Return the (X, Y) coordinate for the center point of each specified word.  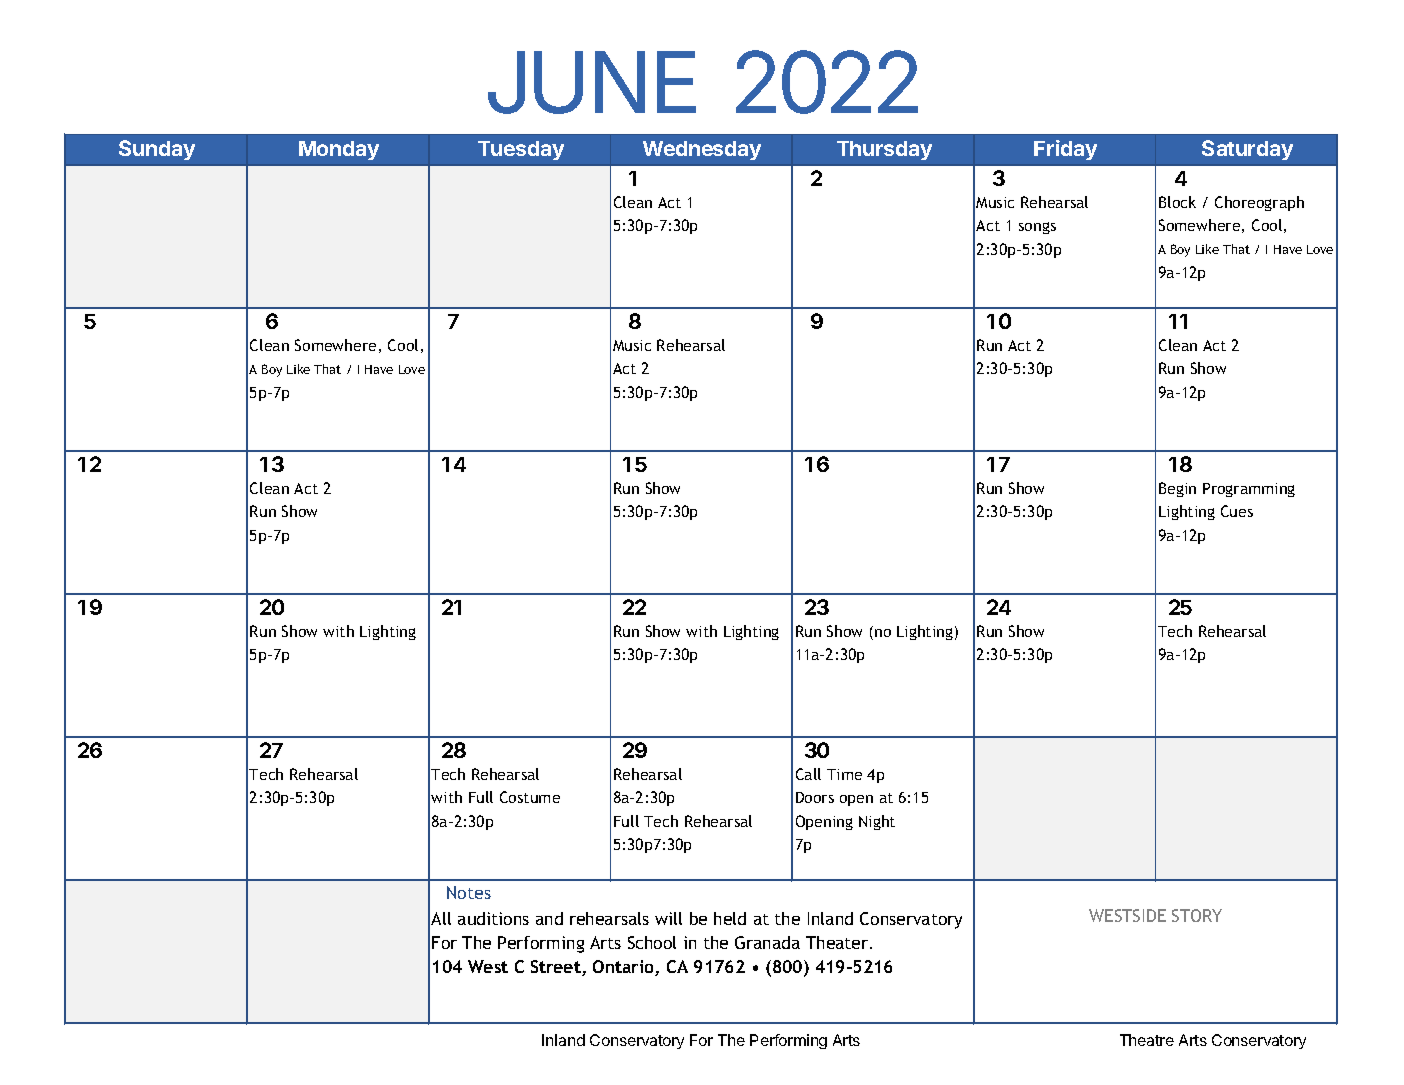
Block (1177, 202)
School (652, 942)
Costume (530, 797)
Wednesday (702, 150)
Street (557, 968)
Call (808, 774)
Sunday (157, 150)
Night (877, 822)
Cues (1237, 511)
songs (1037, 228)
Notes (469, 892)
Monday (339, 150)
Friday (1065, 150)
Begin (1177, 489)
